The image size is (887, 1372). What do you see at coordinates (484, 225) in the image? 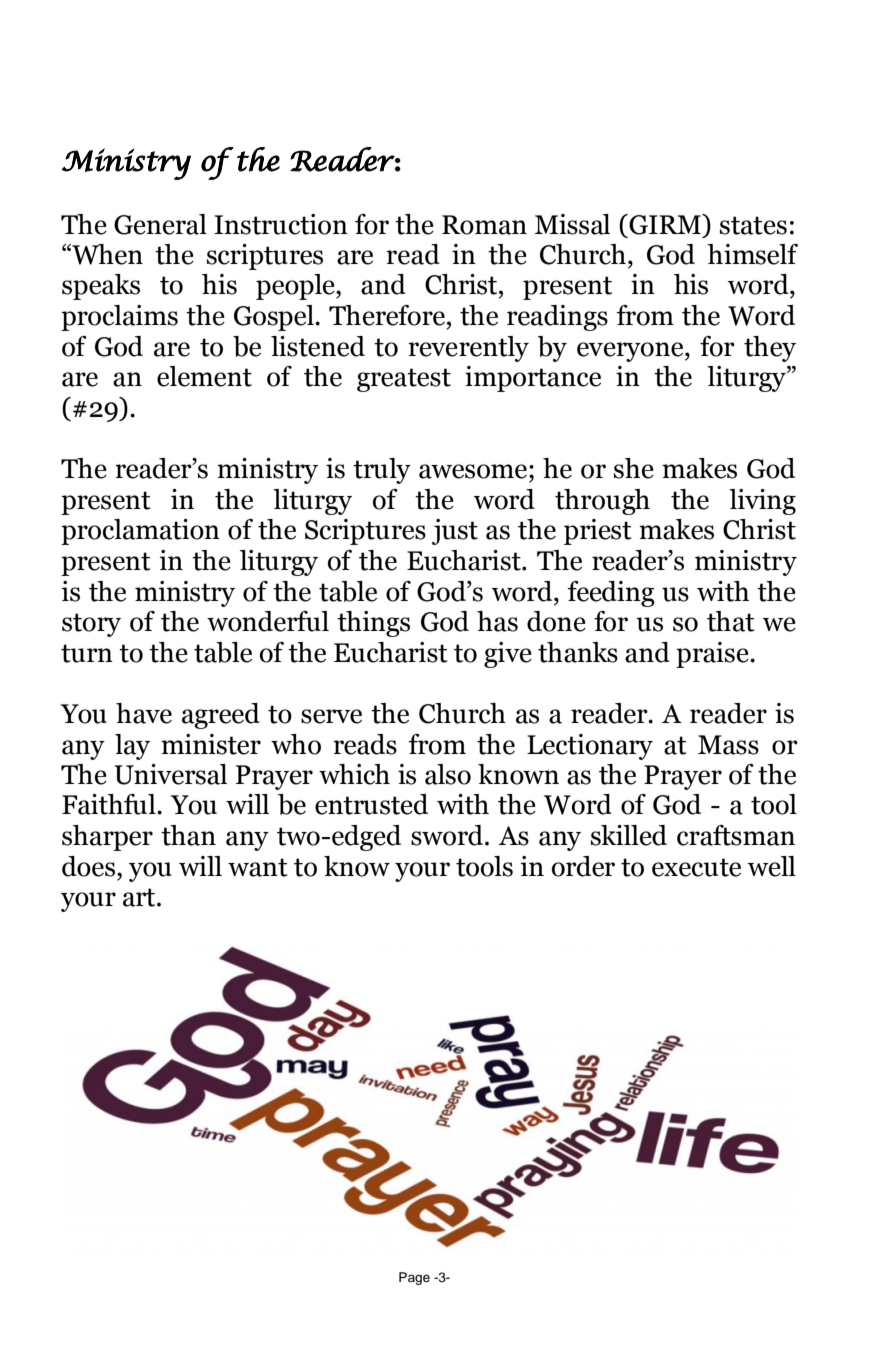
I see `Roman` at bounding box center [484, 225].
